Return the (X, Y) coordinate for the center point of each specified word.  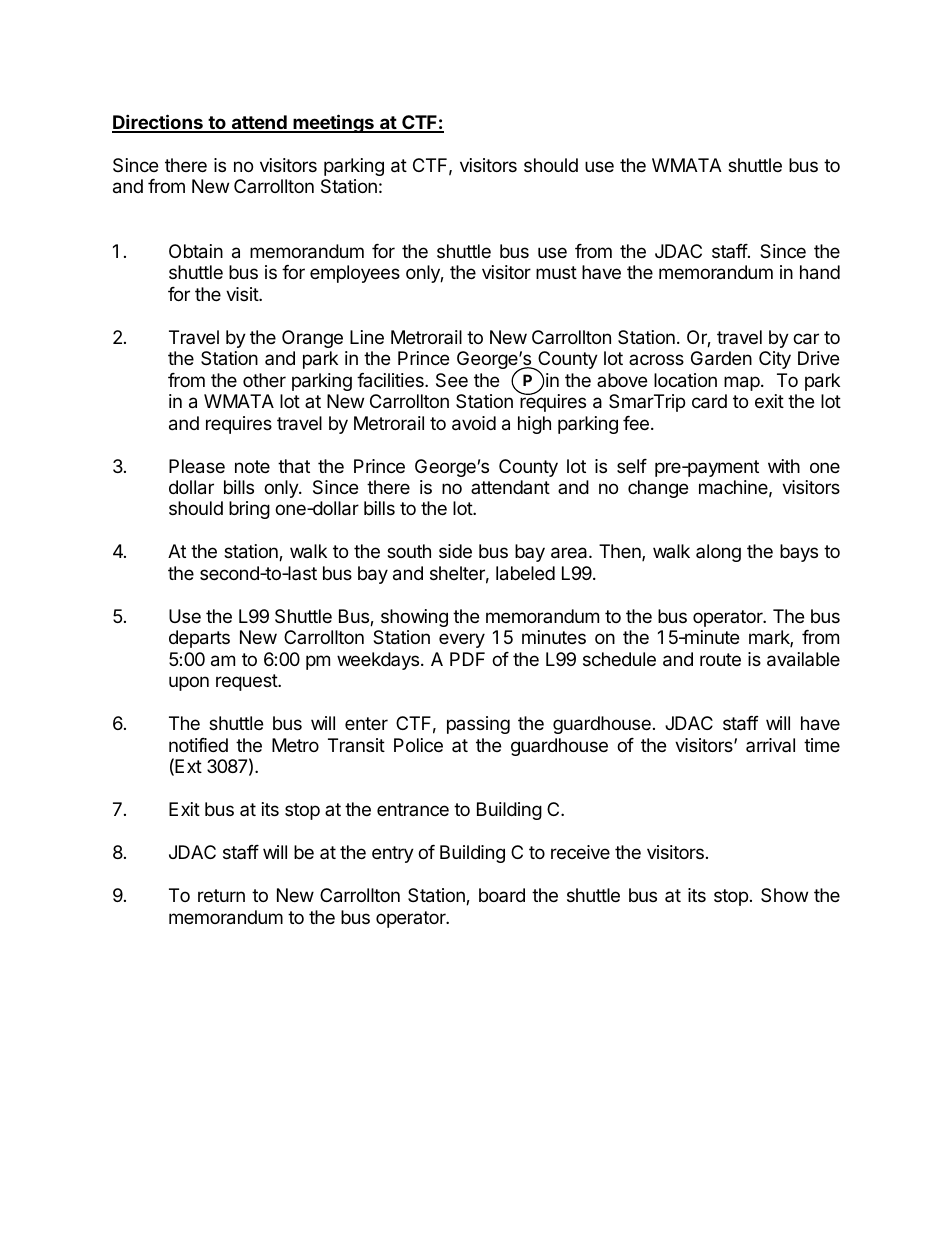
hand (820, 272)
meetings (333, 123)
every (462, 640)
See (452, 380)
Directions (158, 123)
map (743, 383)
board (502, 895)
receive (580, 852)
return (221, 895)
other (264, 380)
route (720, 659)
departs (199, 639)
